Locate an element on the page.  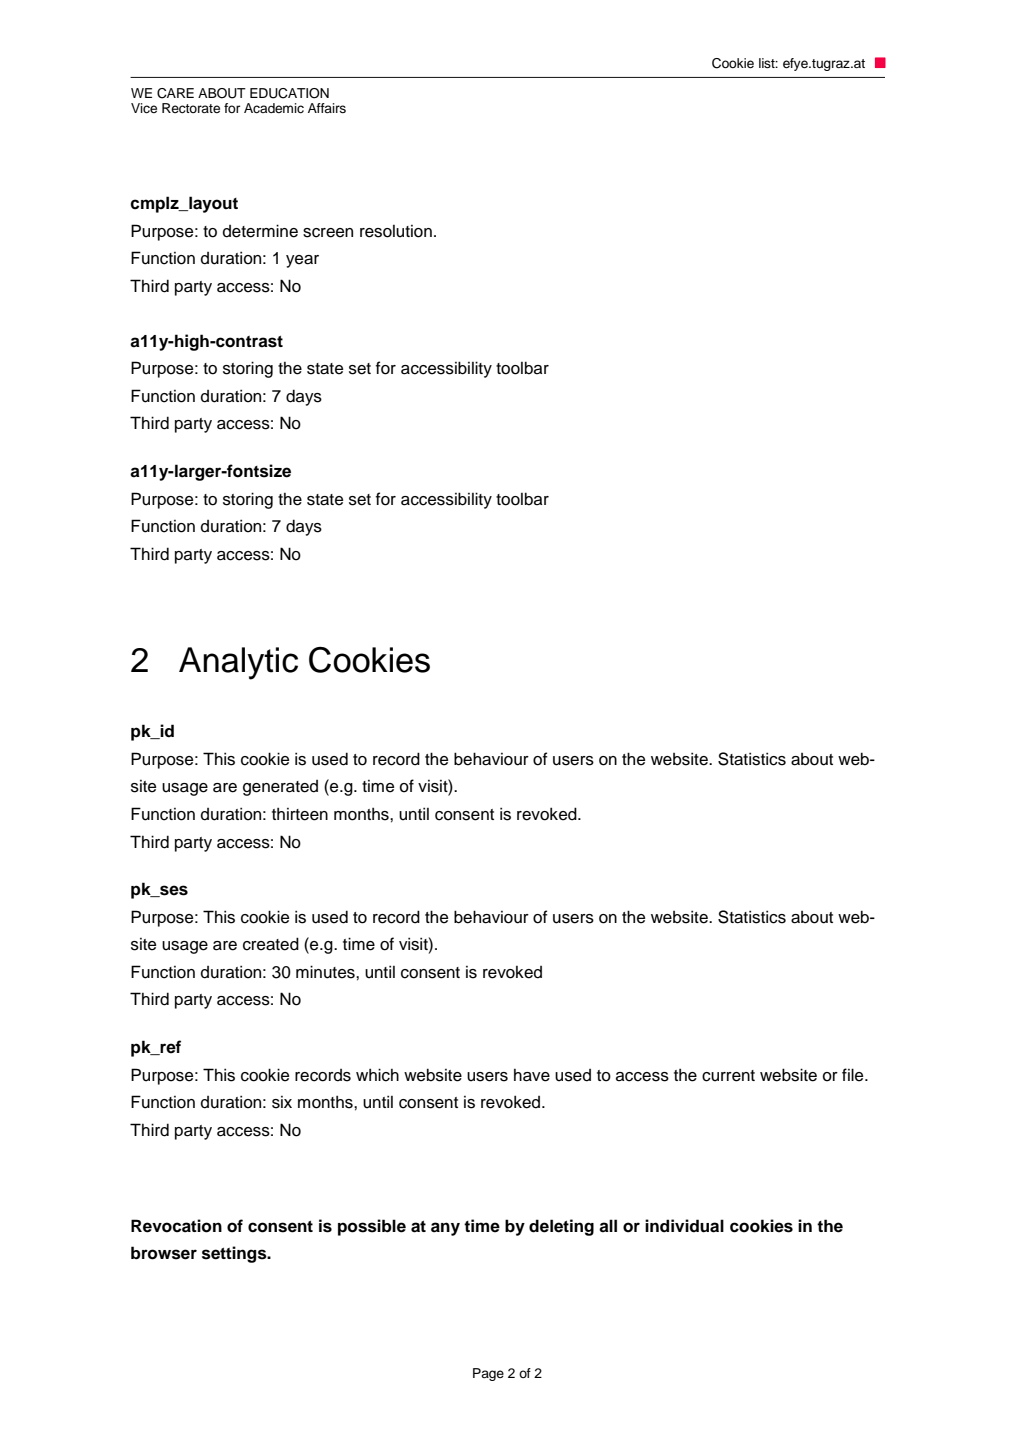
screen is located at coordinates (328, 233).
